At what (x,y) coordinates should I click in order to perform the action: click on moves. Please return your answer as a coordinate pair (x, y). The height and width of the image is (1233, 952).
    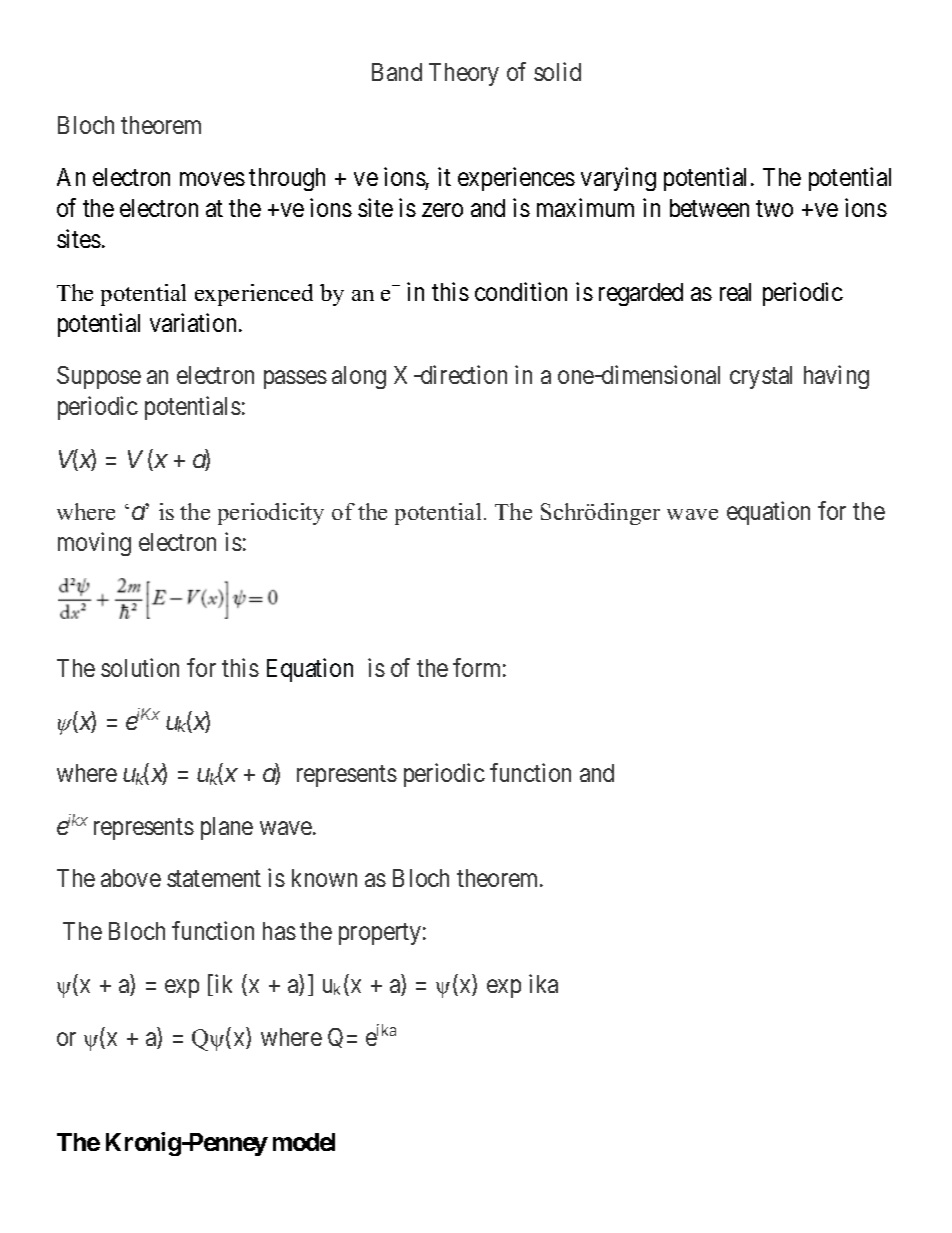
    Looking at the image, I should click on (212, 179).
